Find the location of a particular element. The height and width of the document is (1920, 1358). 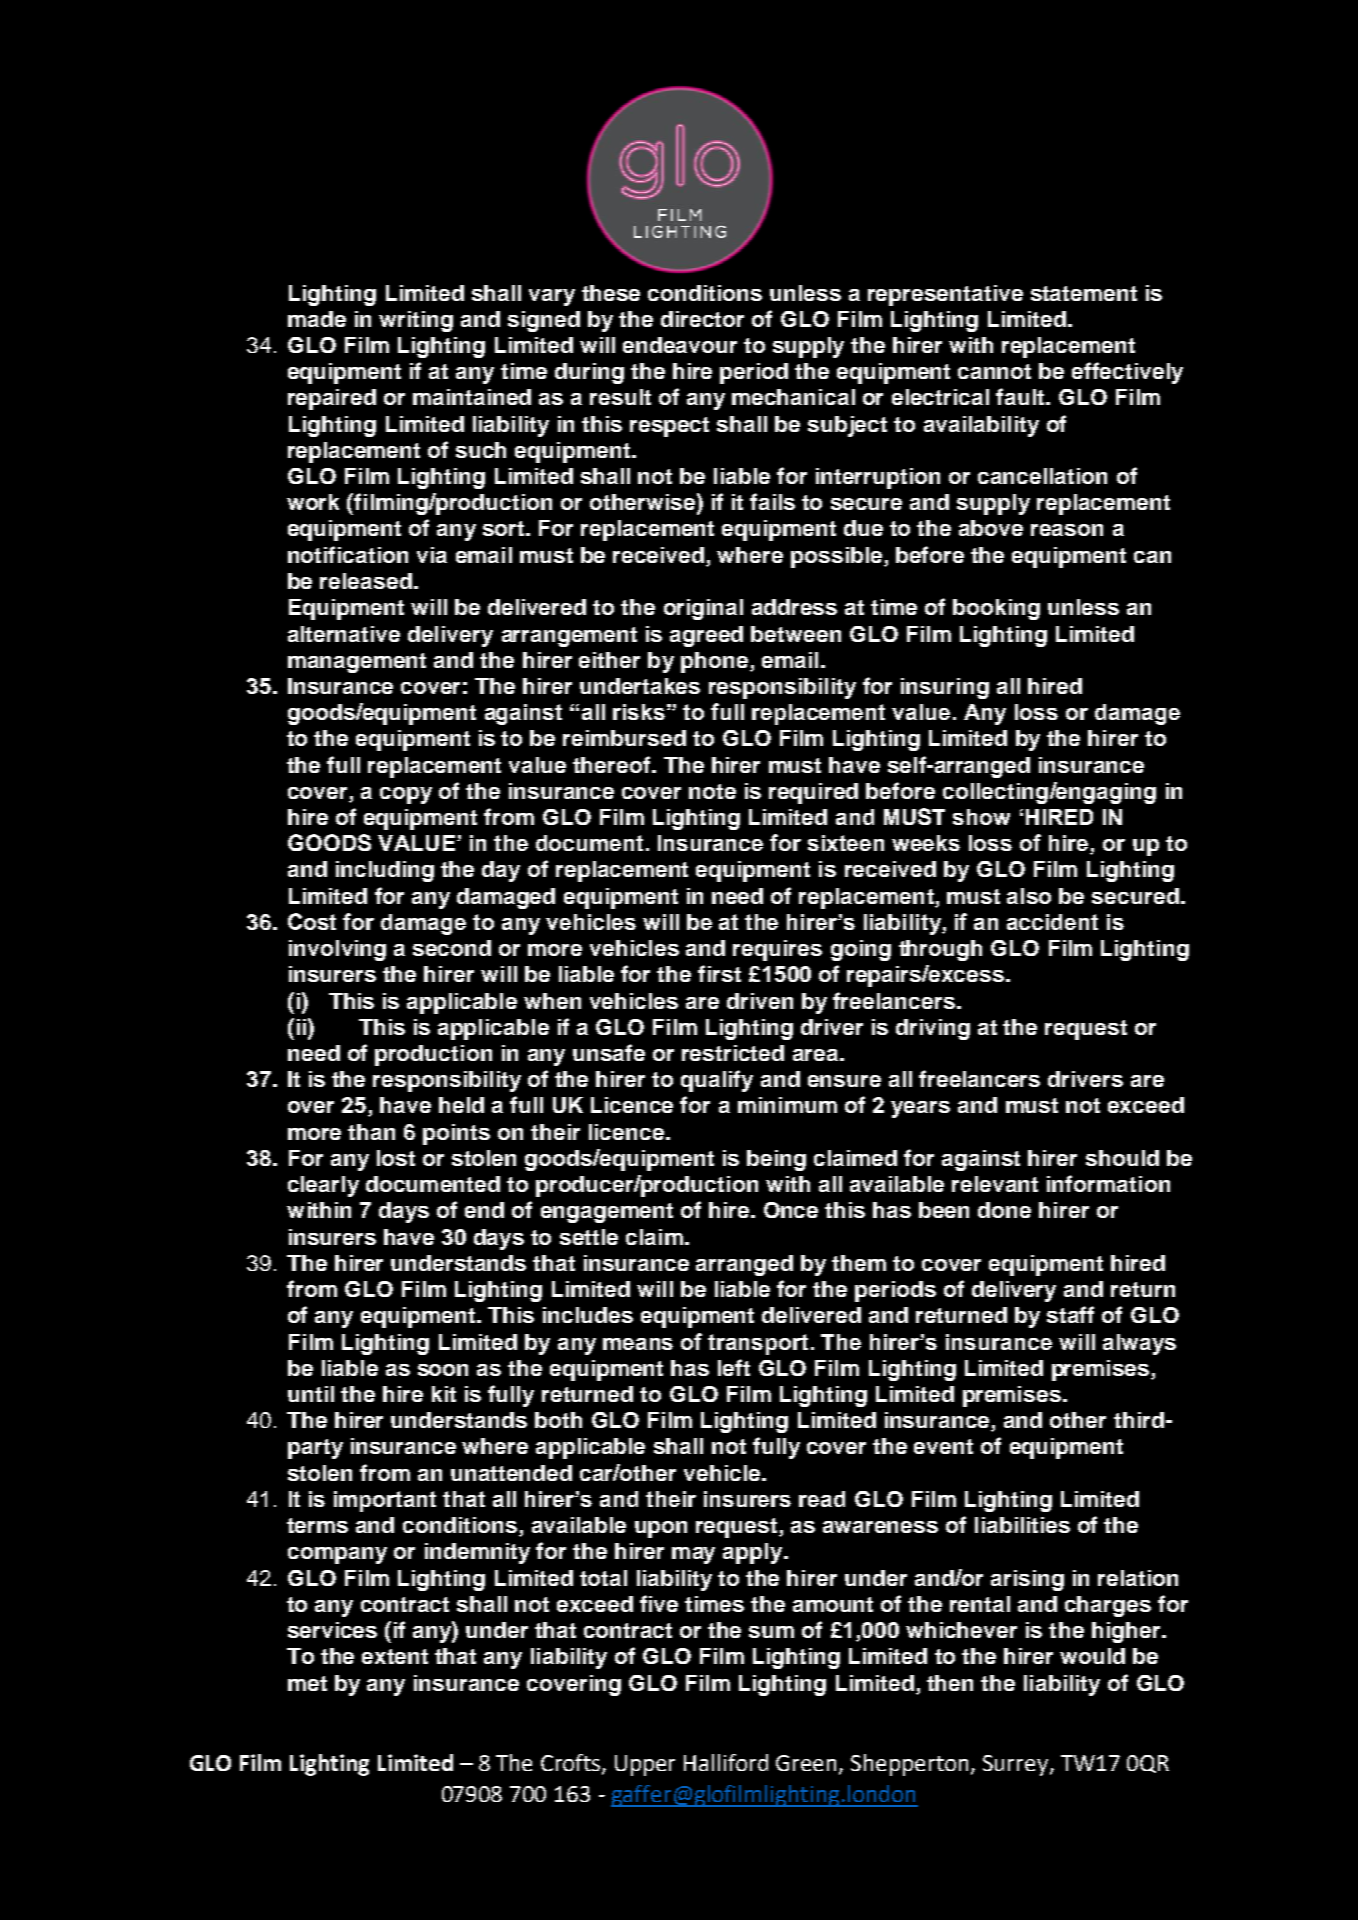

director is located at coordinates (702, 319).
